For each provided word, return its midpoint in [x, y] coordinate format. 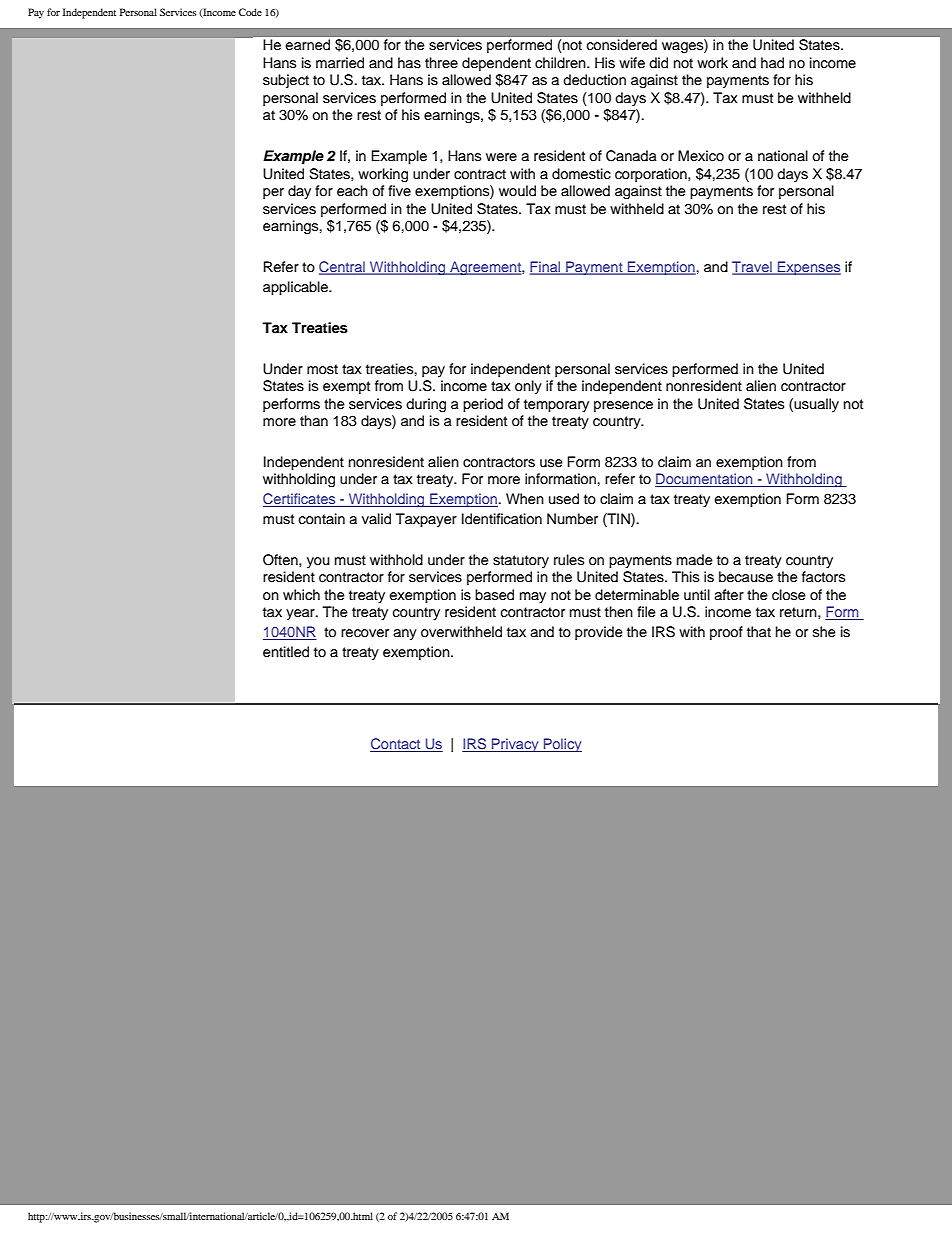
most [322, 369]
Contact [396, 745]
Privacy [515, 745]
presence [623, 406]
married [340, 63]
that [759, 631]
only [528, 387]
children [561, 62]
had [772, 63]
